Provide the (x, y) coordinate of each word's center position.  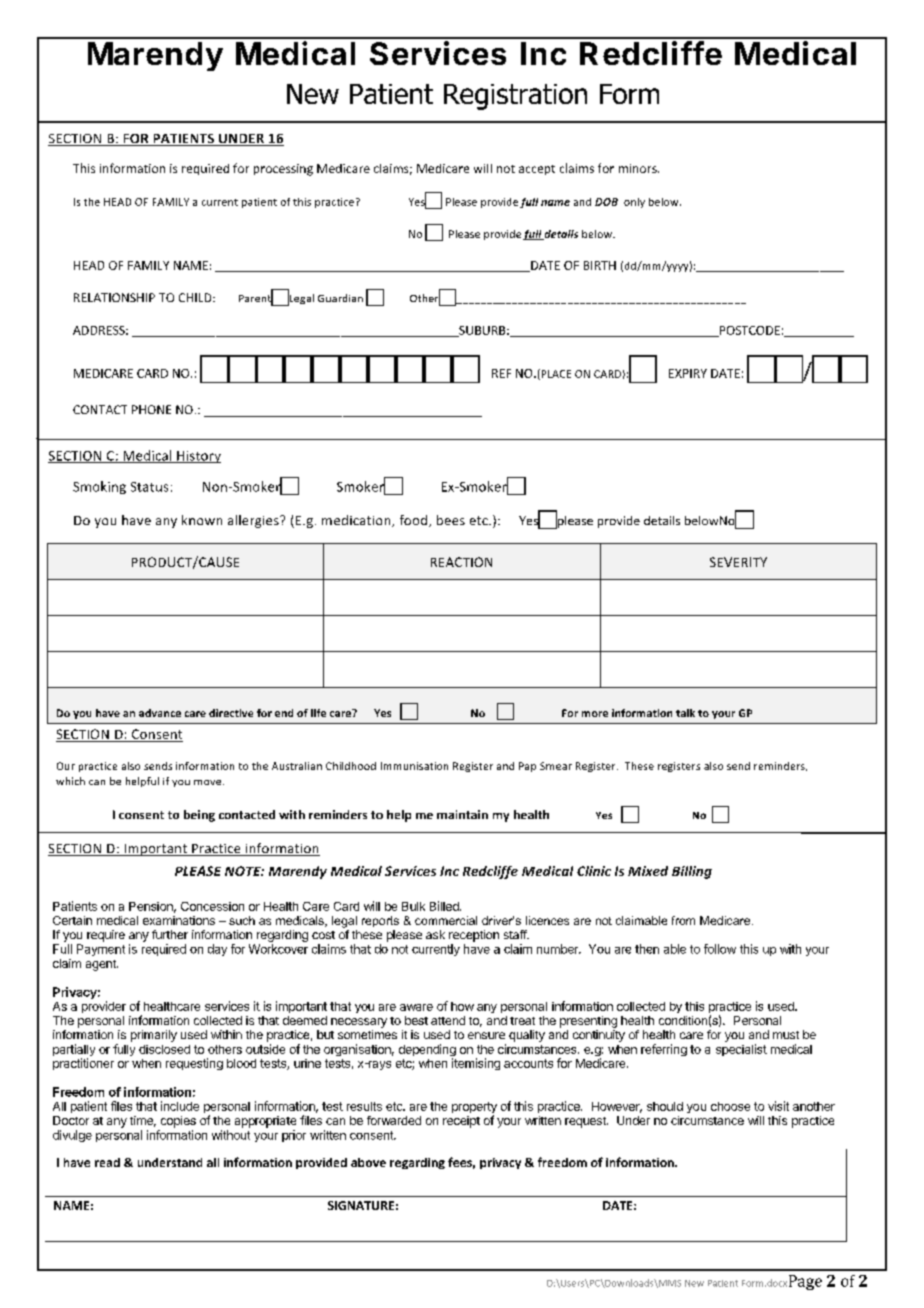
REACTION (461, 562)
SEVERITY (738, 562)
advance (160, 713)
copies (178, 1122)
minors (639, 168)
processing (283, 170)
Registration (515, 97)
